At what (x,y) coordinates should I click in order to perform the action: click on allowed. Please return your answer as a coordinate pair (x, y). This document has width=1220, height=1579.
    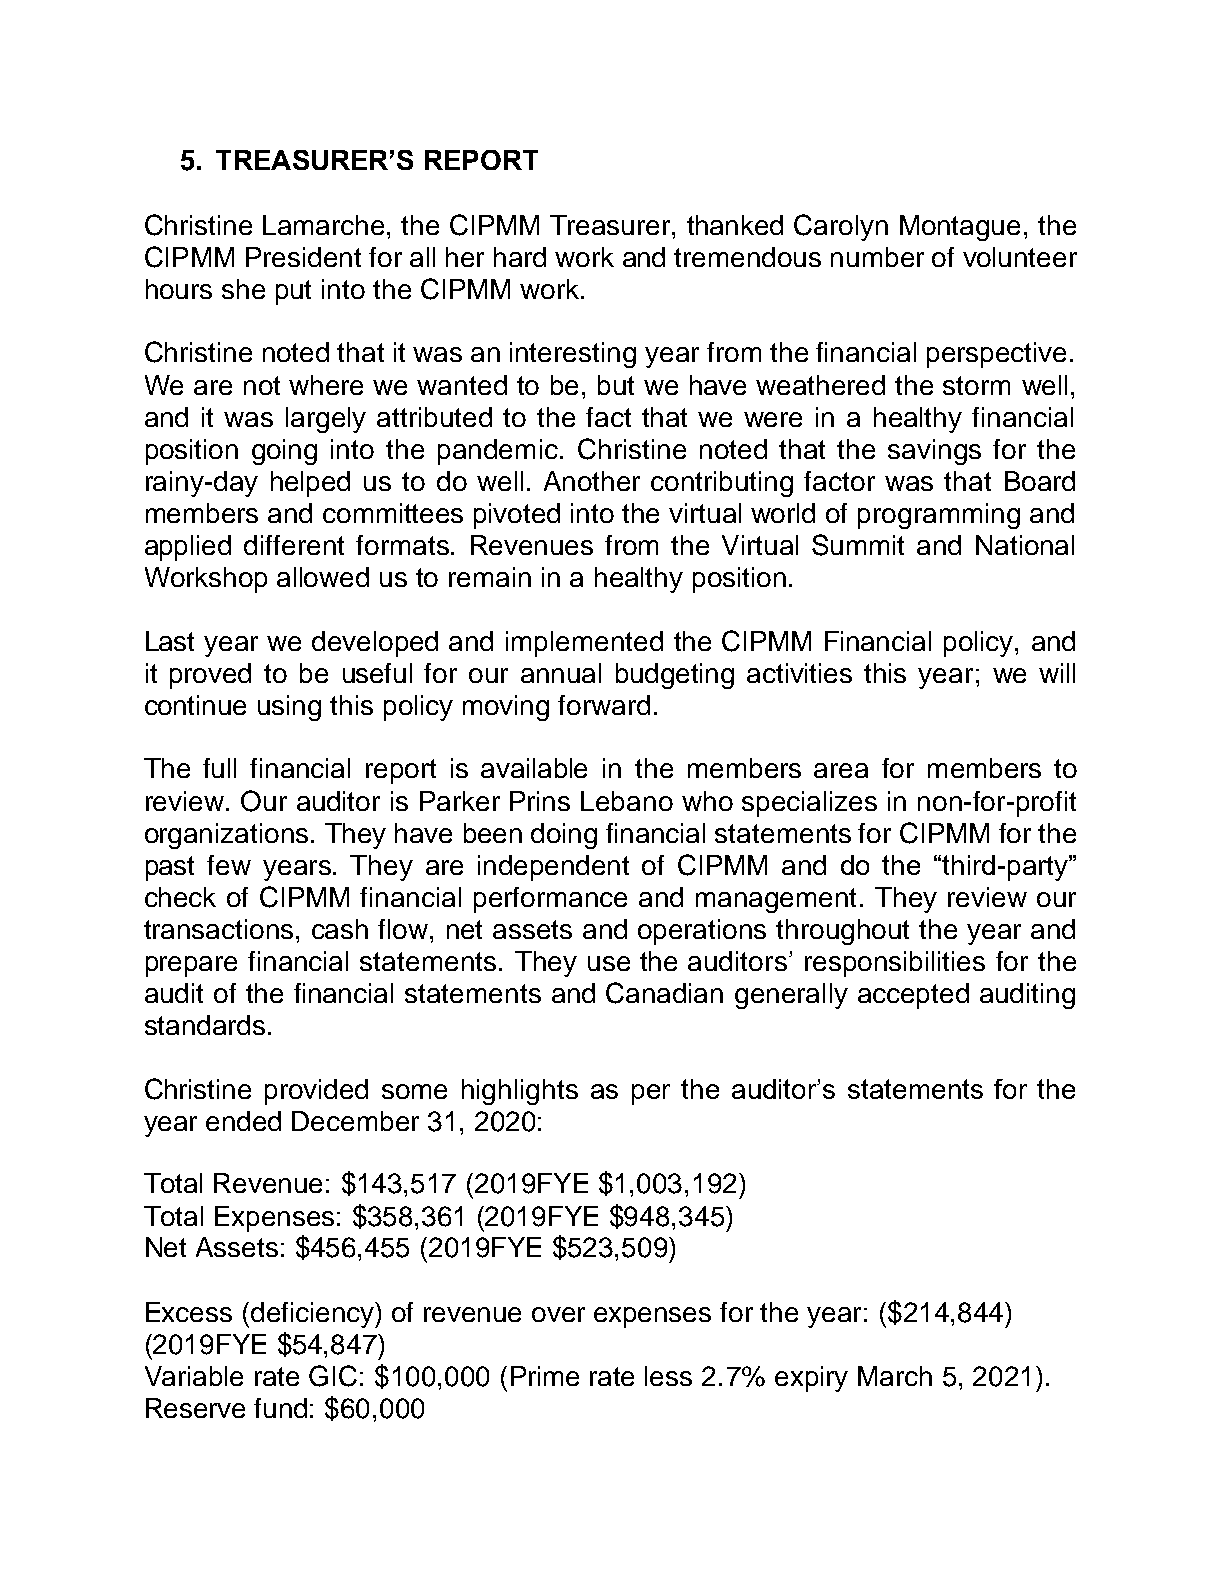
    Looking at the image, I should click on (323, 577).
